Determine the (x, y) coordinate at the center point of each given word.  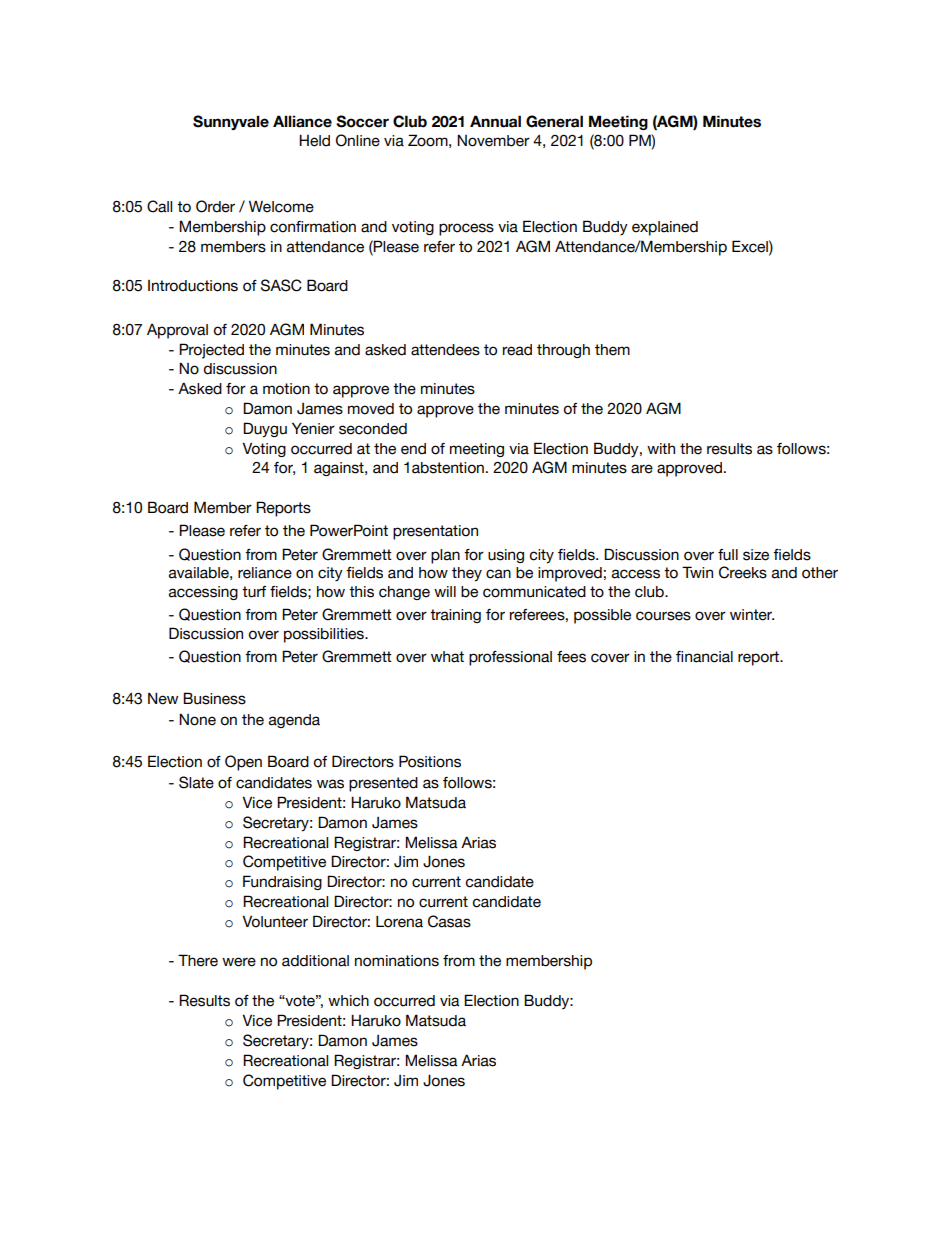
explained (665, 228)
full (728, 555)
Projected (211, 351)
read (517, 350)
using (506, 556)
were (239, 962)
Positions (430, 761)
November (493, 140)
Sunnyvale (231, 122)
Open (243, 763)
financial (704, 657)
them (612, 350)
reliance (265, 573)
